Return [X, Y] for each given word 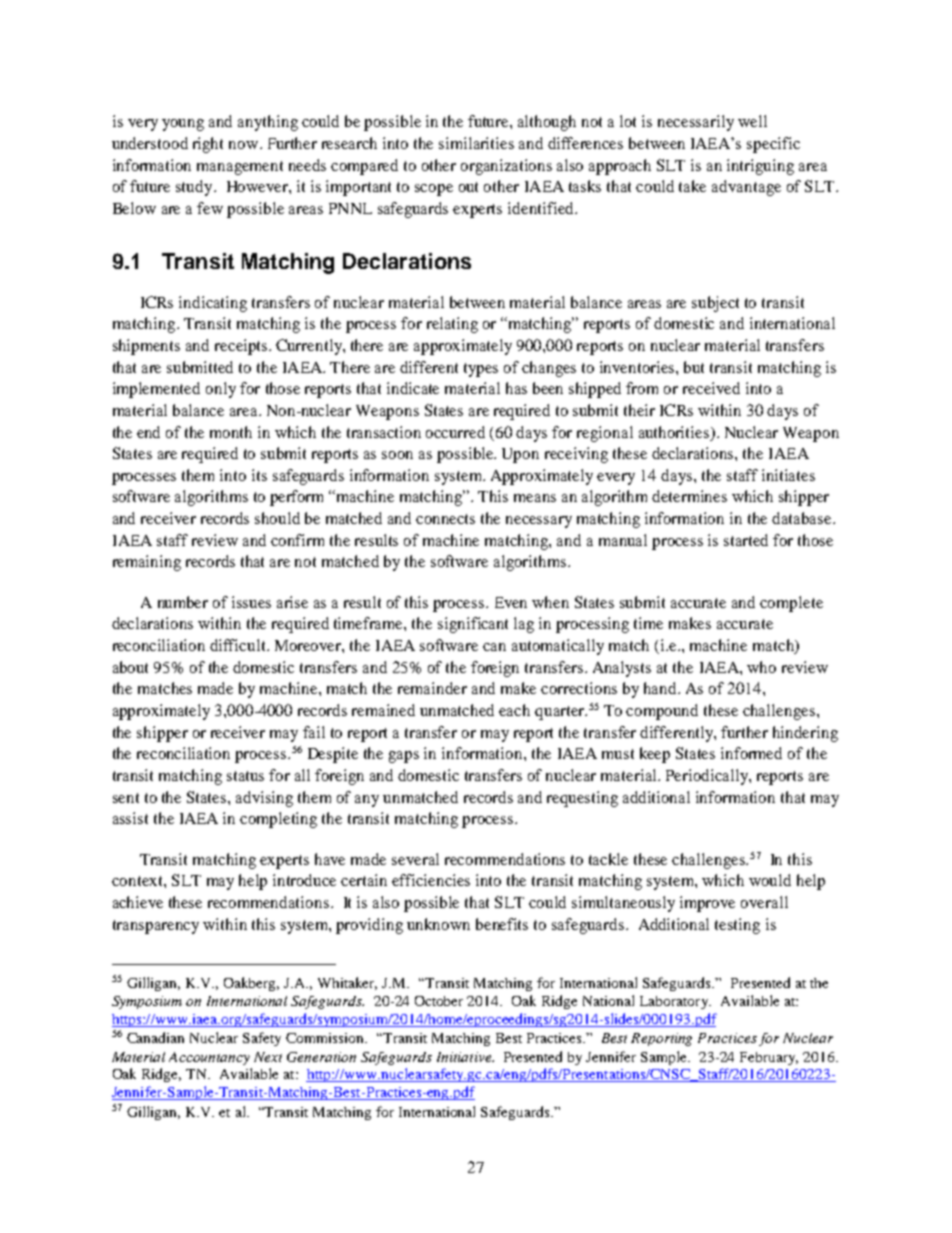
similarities [476, 143]
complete [791, 604]
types [481, 370]
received [711, 388]
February [769, 1058]
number [183, 602]
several [415, 859]
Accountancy [209, 1058]
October [439, 1001]
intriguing [760, 167]
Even [511, 602]
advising [264, 799]
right [208, 145]
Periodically [708, 777]
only [221, 390]
